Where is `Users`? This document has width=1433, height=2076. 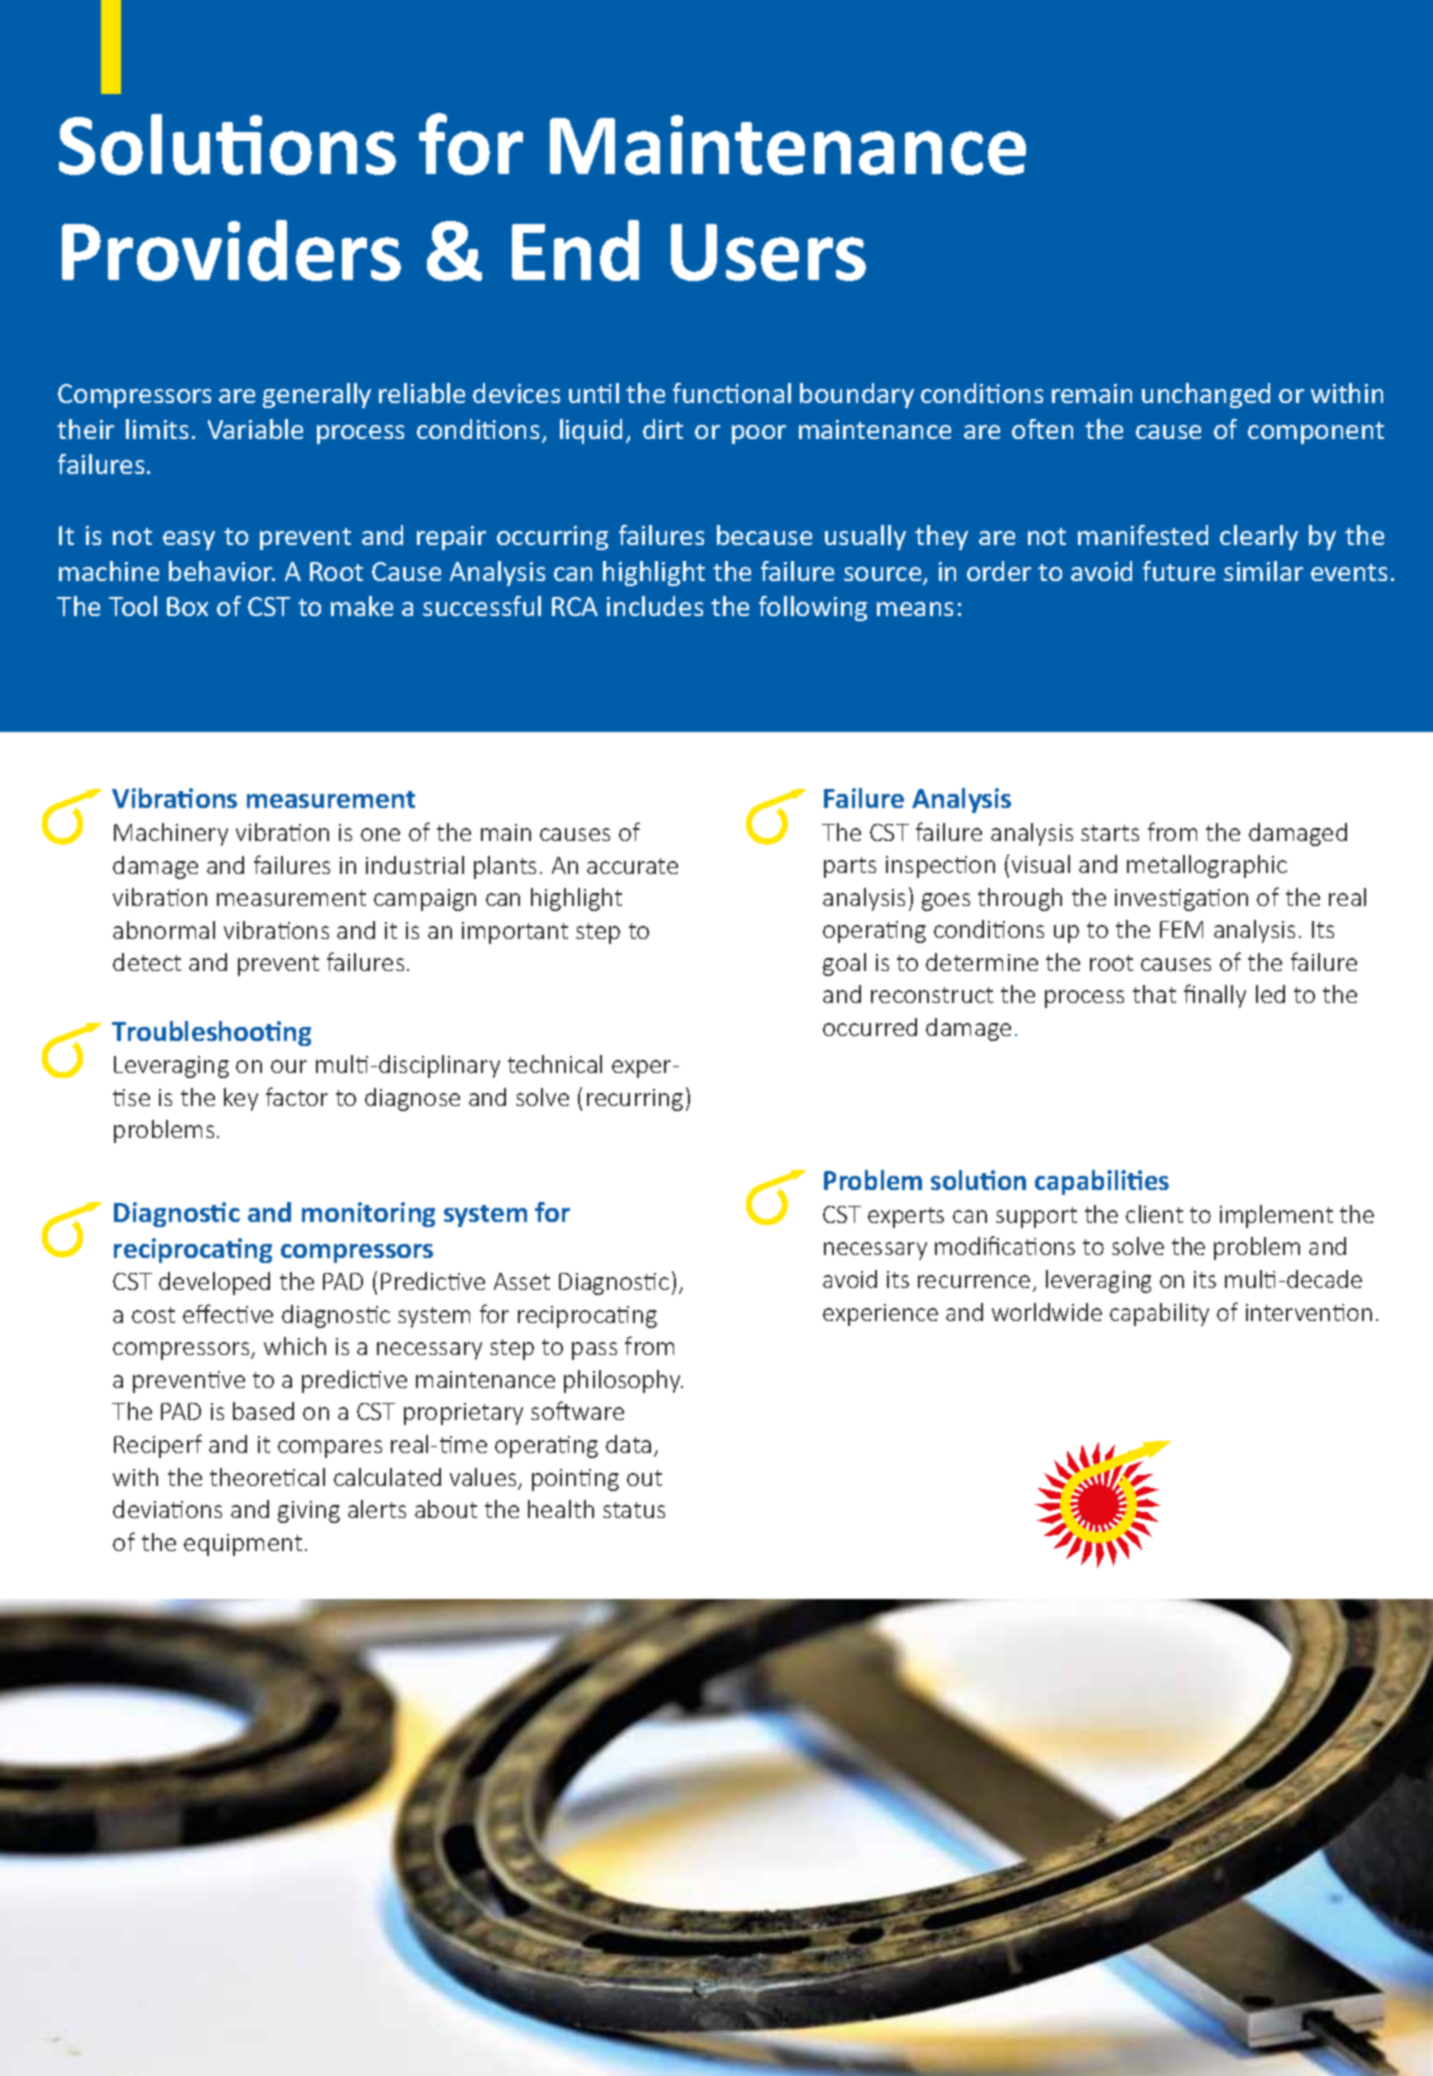 Users is located at coordinates (768, 252).
